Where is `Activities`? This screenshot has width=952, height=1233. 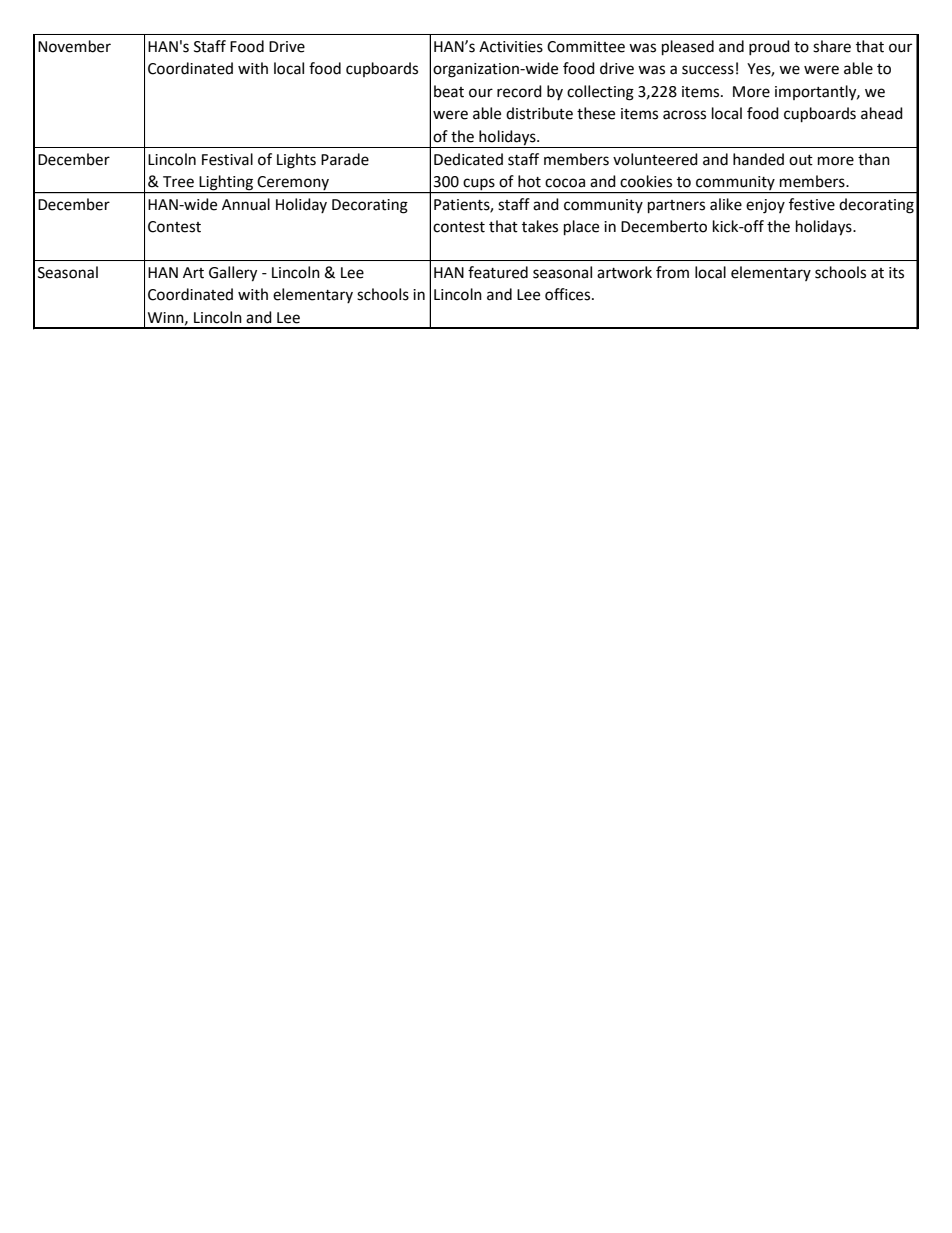
Activities is located at coordinates (511, 47).
